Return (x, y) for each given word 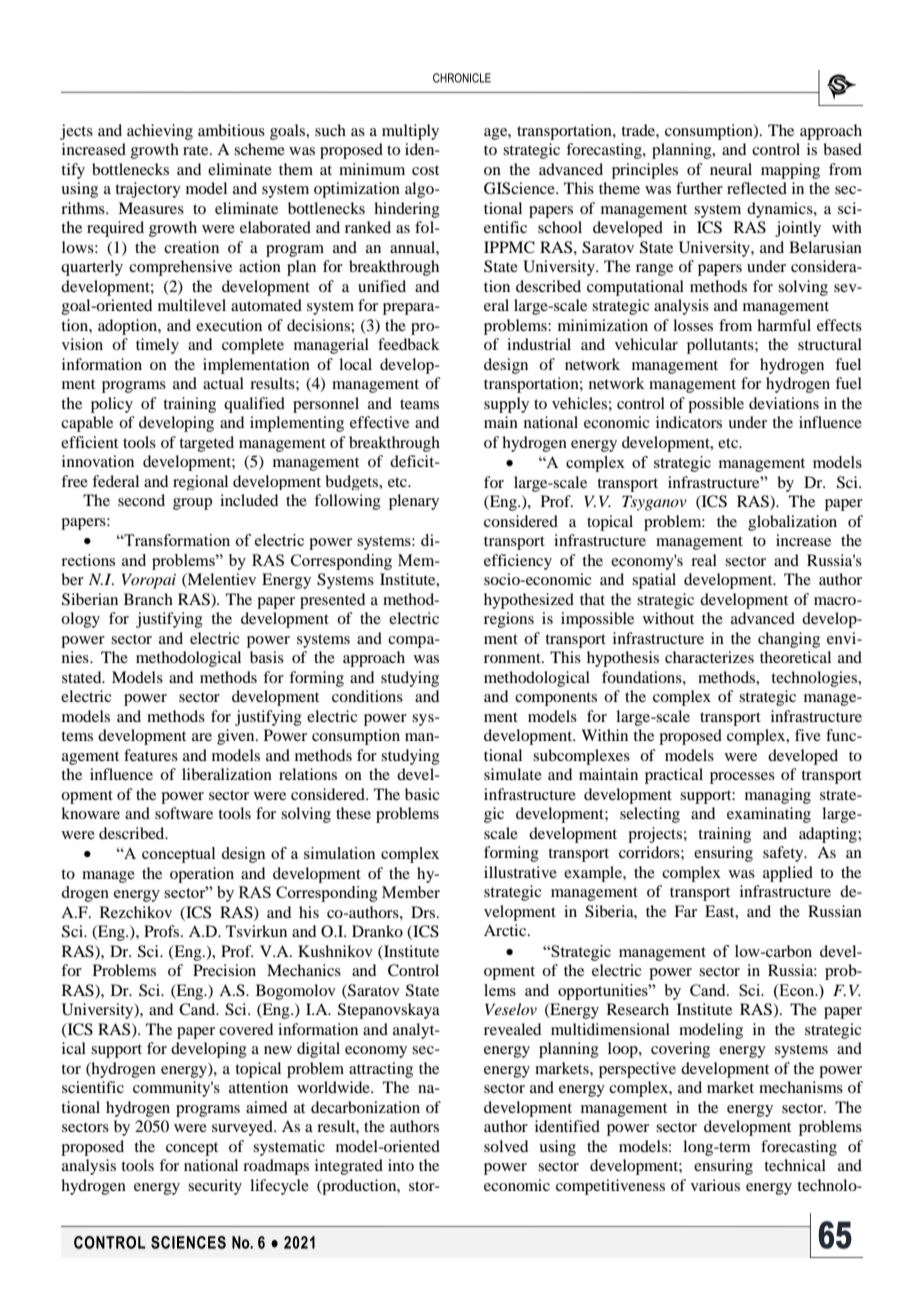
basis (267, 657)
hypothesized (529, 601)
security (215, 1187)
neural (731, 169)
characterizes (709, 657)
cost (425, 170)
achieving (160, 132)
